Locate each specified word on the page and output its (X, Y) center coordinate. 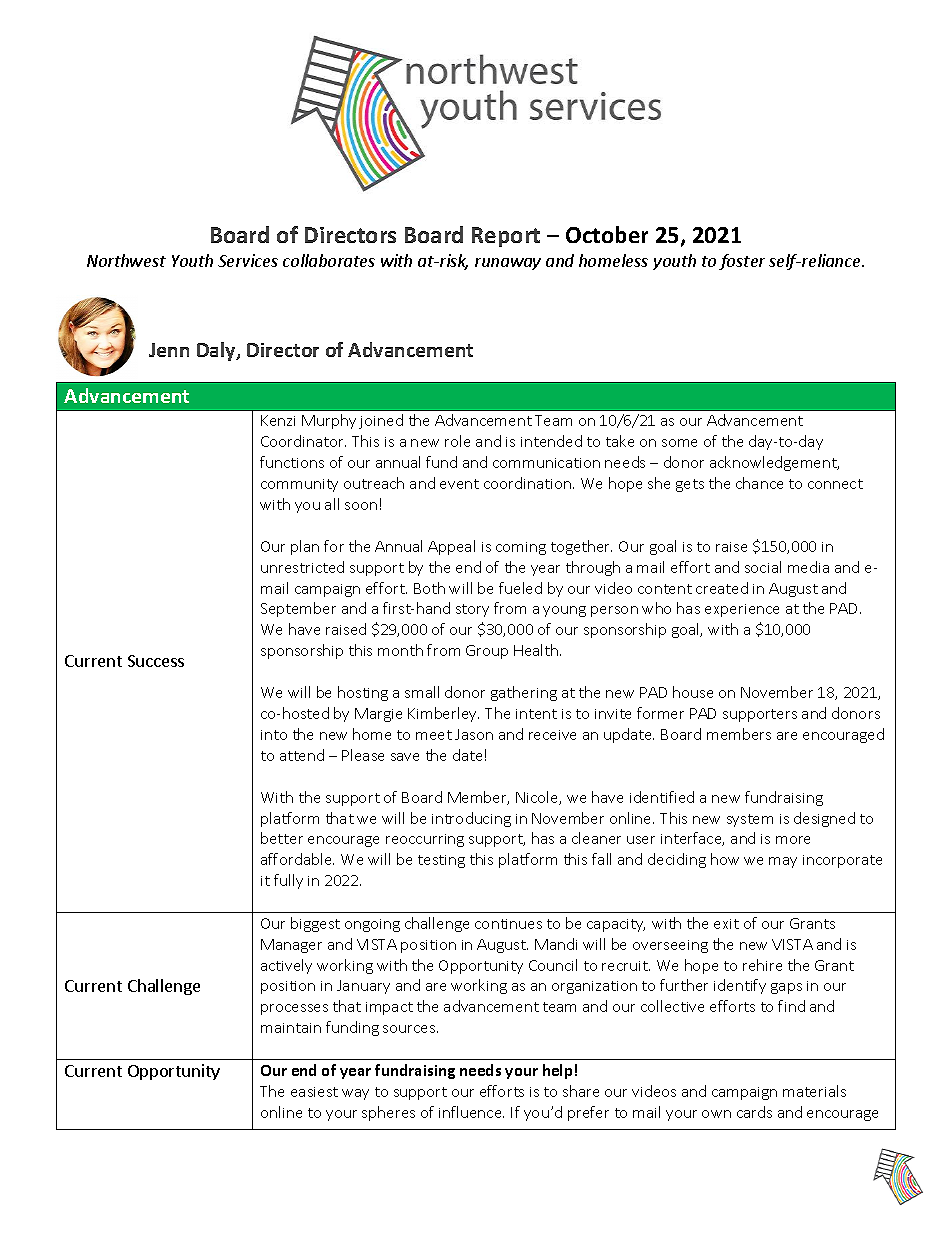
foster (742, 262)
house (693, 692)
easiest (314, 1092)
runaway (508, 264)
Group (487, 652)
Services (248, 260)
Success (156, 661)
